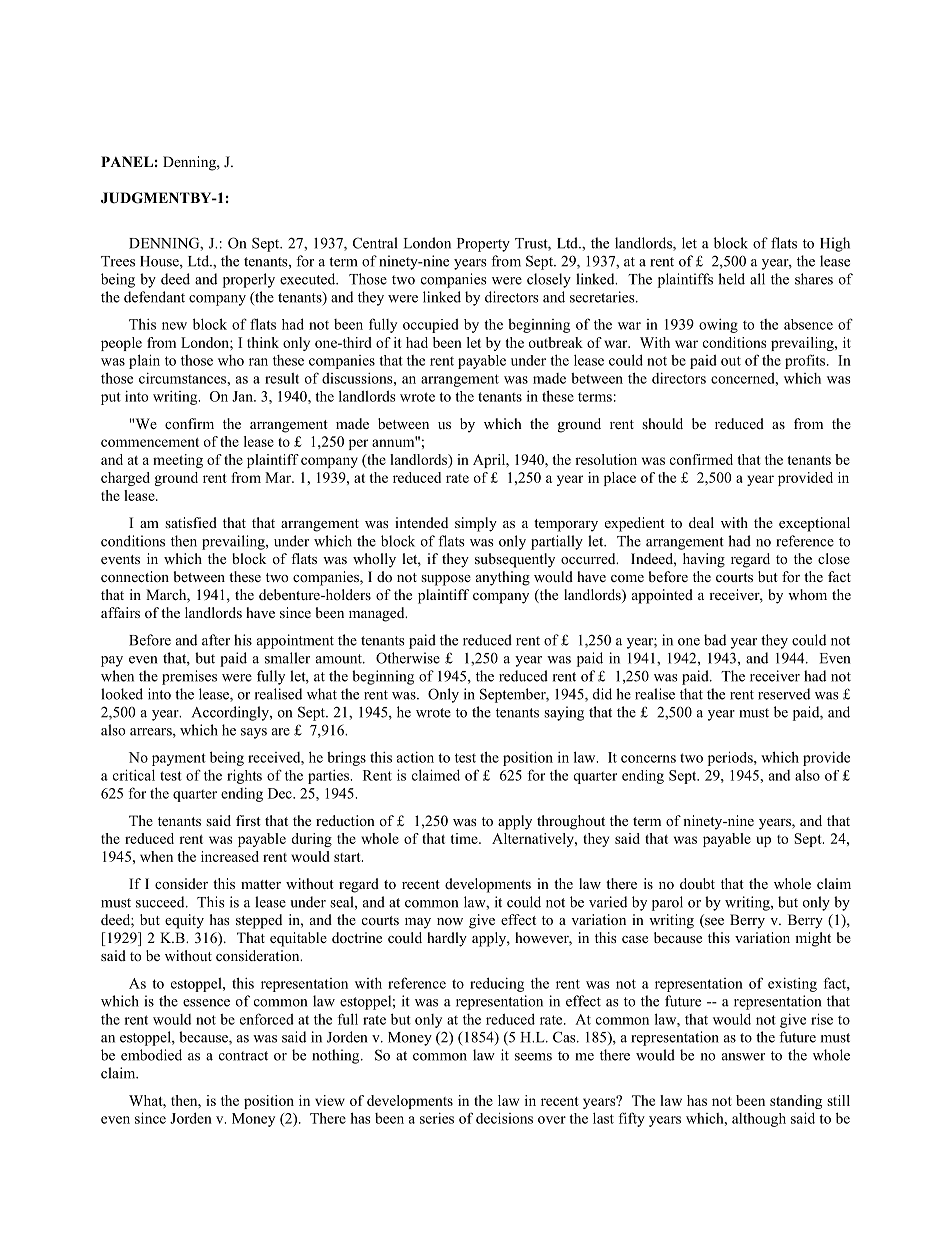  I want to click on contract, so click(243, 1056).
